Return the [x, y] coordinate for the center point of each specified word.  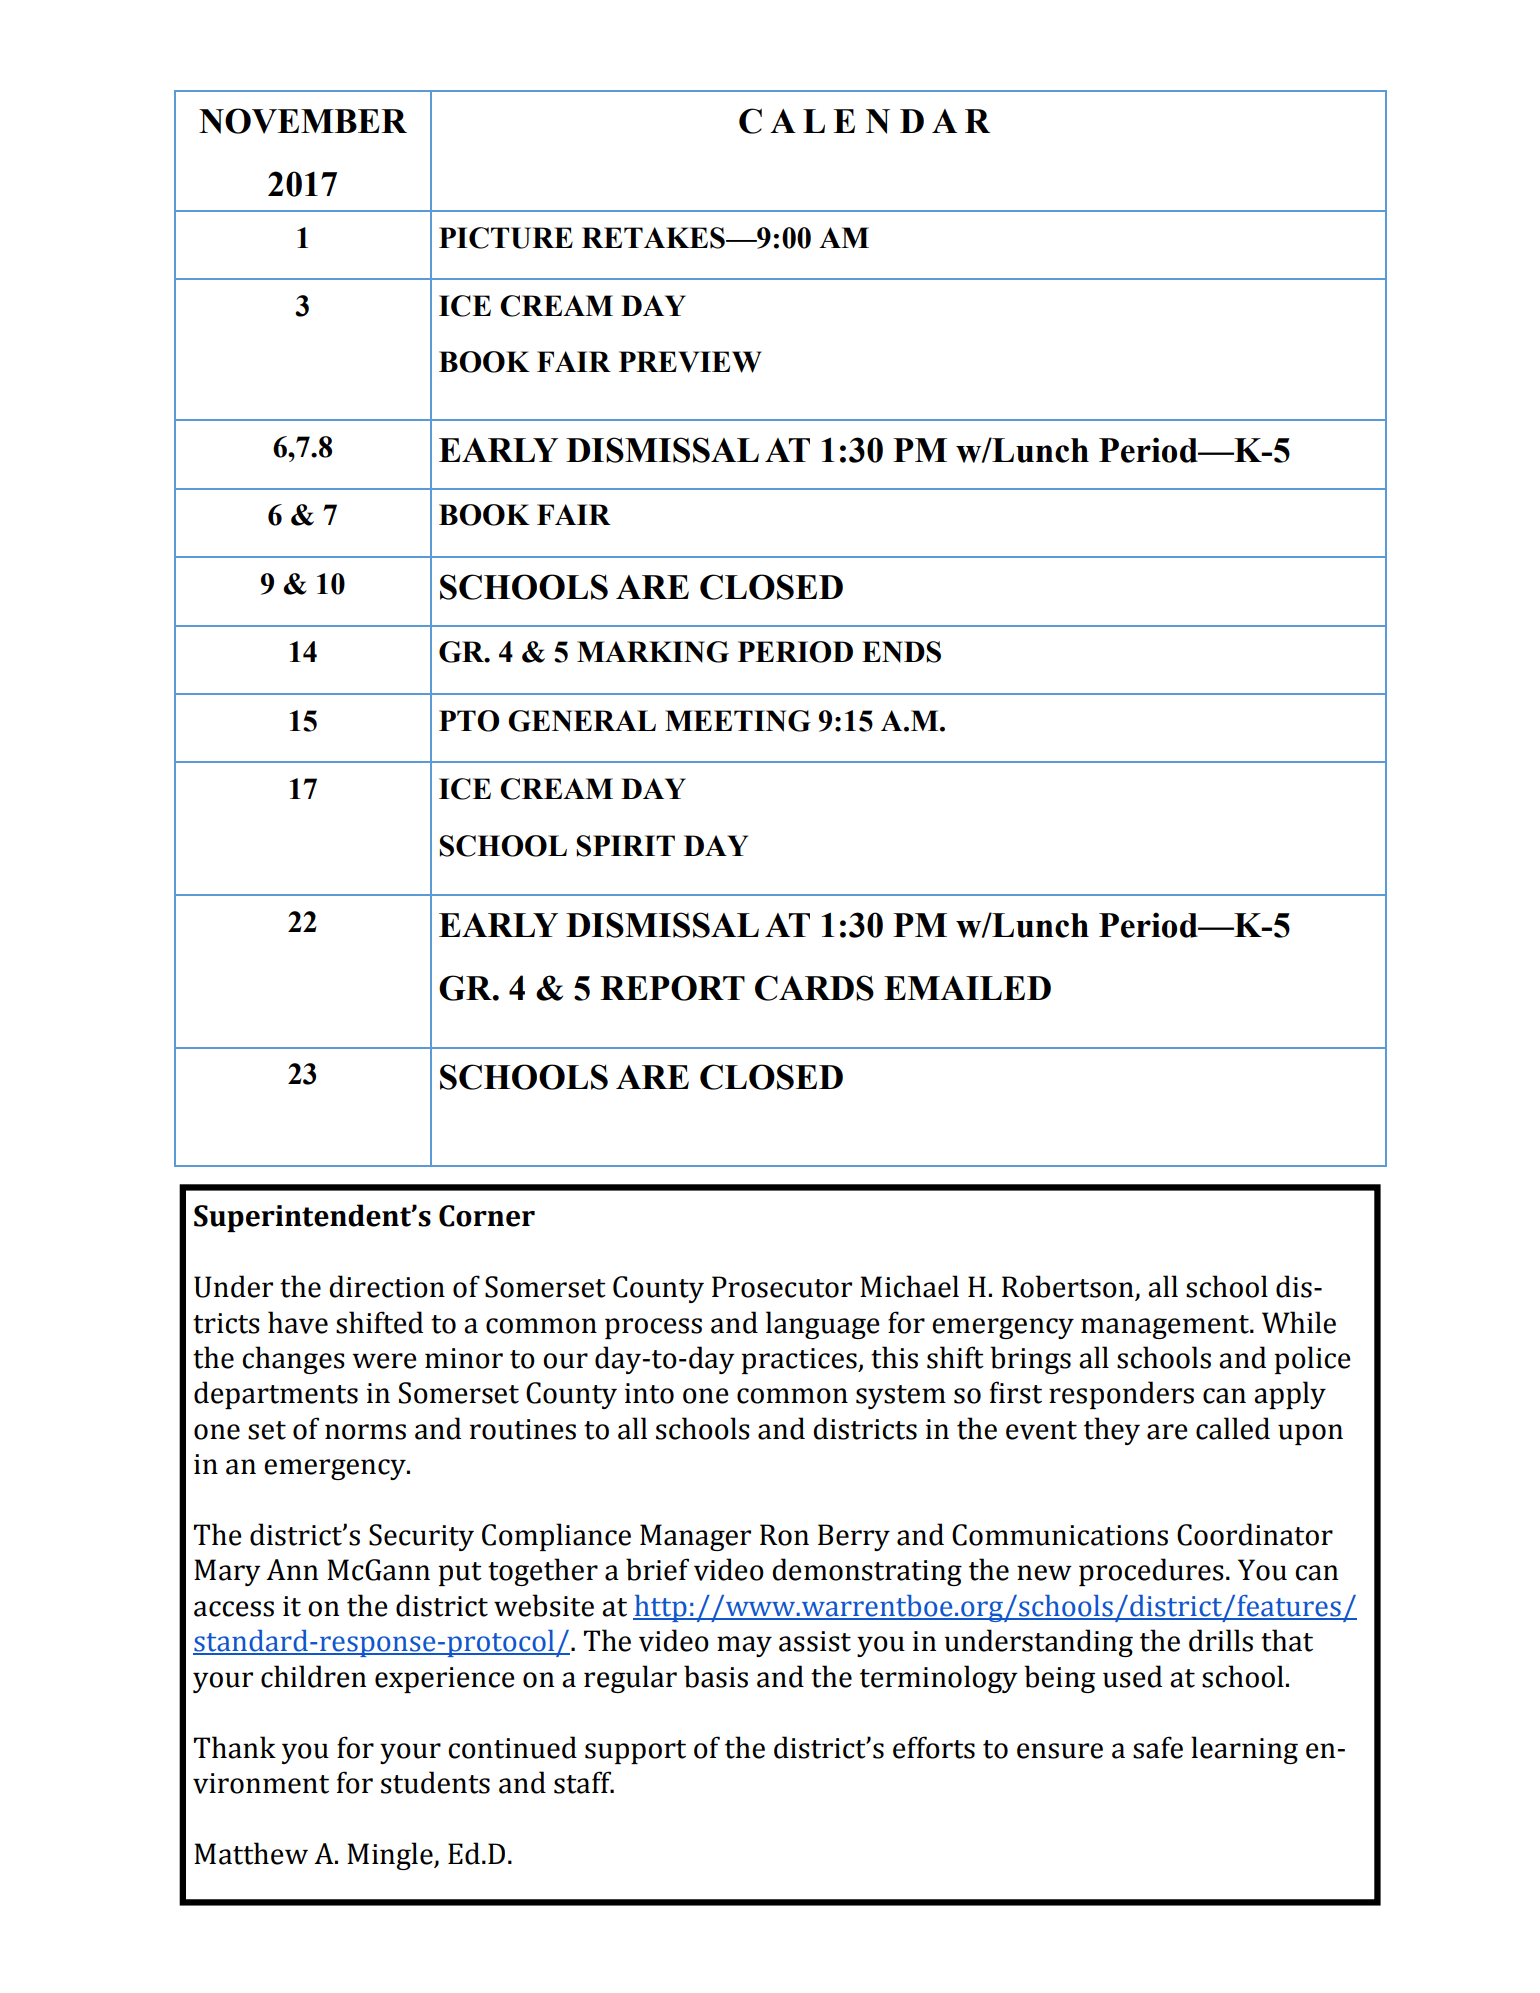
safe [1158, 1747]
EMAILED [967, 988]
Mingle [391, 1856]
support [635, 1752]
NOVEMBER [303, 121]
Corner [487, 1216]
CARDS [814, 988]
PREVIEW [690, 362]
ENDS [901, 652]
